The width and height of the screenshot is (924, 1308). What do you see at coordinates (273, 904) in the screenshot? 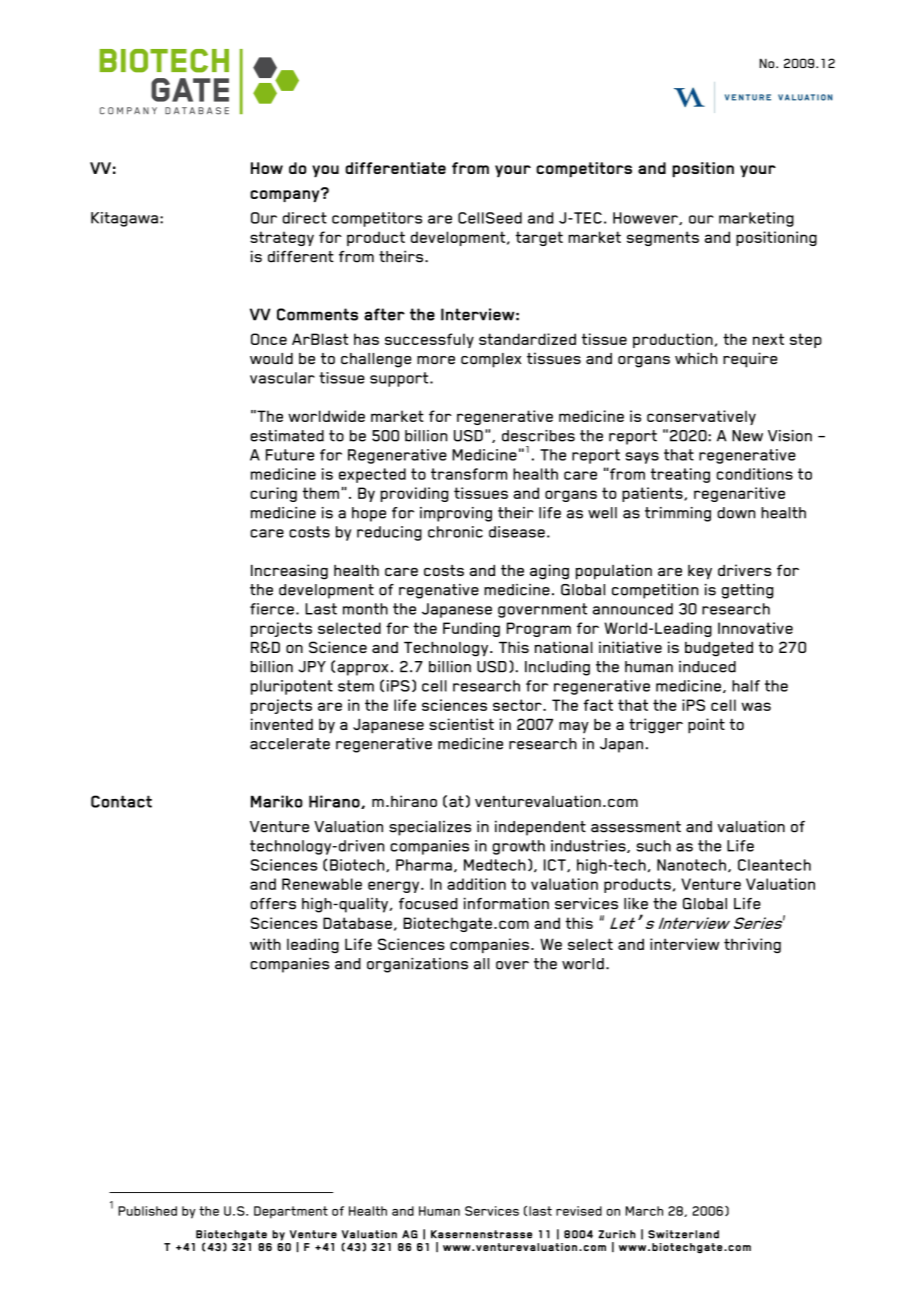
I see `offers` at bounding box center [273, 904].
